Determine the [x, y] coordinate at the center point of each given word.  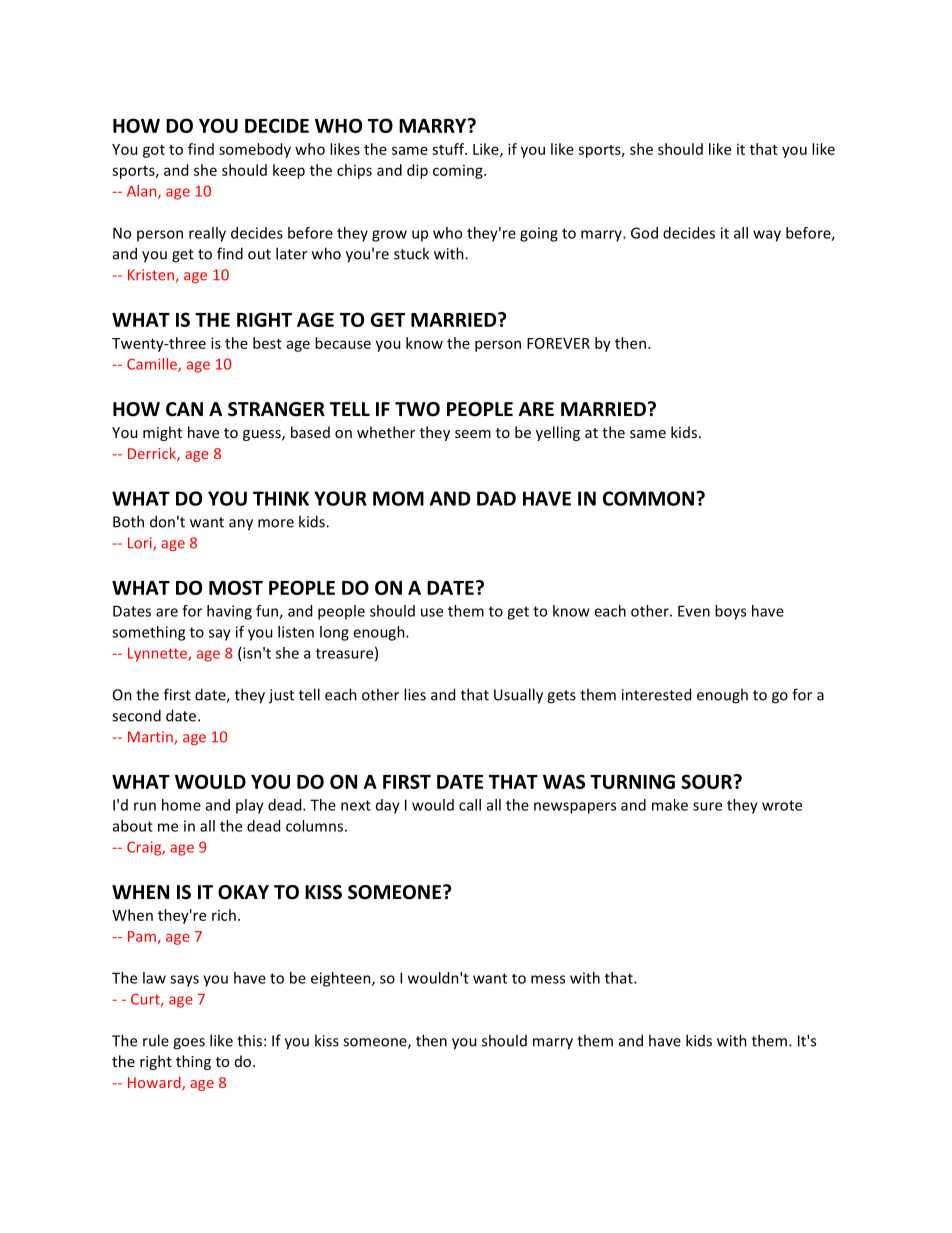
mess [548, 979]
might [162, 433]
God [644, 233]
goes [189, 1044]
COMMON [648, 498]
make [670, 805]
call [470, 805]
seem [473, 434]
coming [459, 172]
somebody [255, 150]
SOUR [707, 781]
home [181, 805]
